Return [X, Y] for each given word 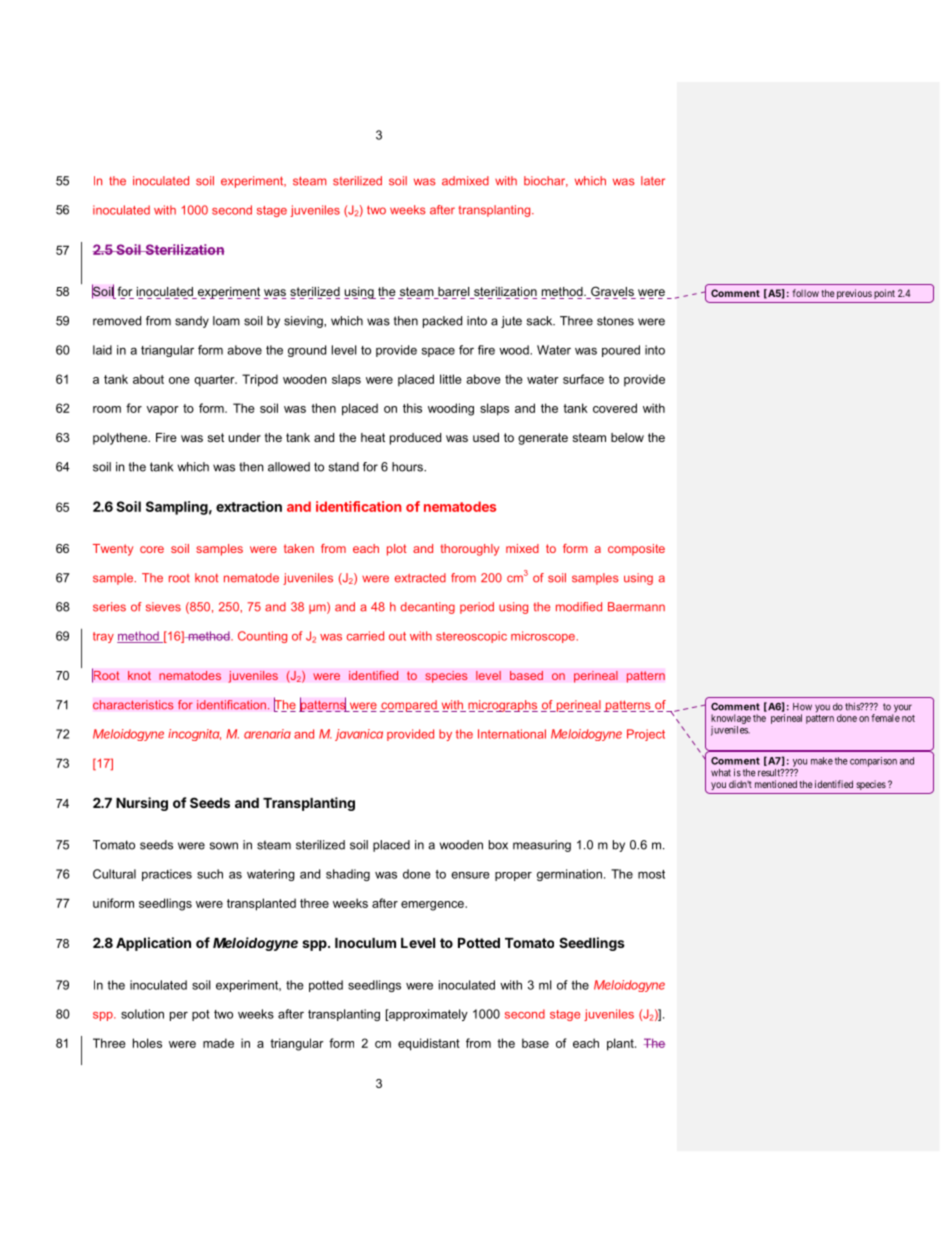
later [653, 181]
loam [226, 321]
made [218, 1043]
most [651, 874]
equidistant [429, 1044]
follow [805, 293]
